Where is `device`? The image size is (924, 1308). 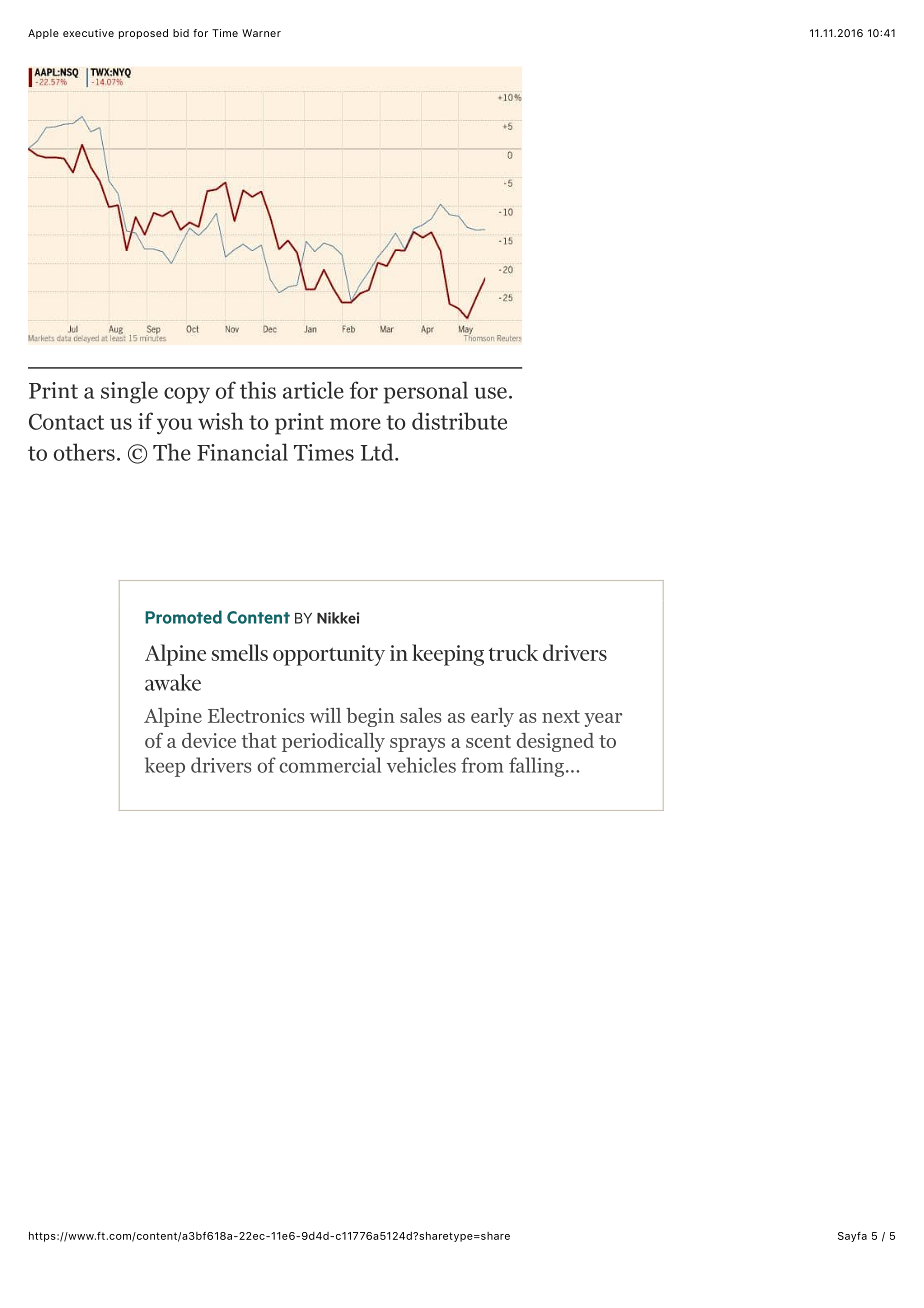
device is located at coordinates (209, 740).
